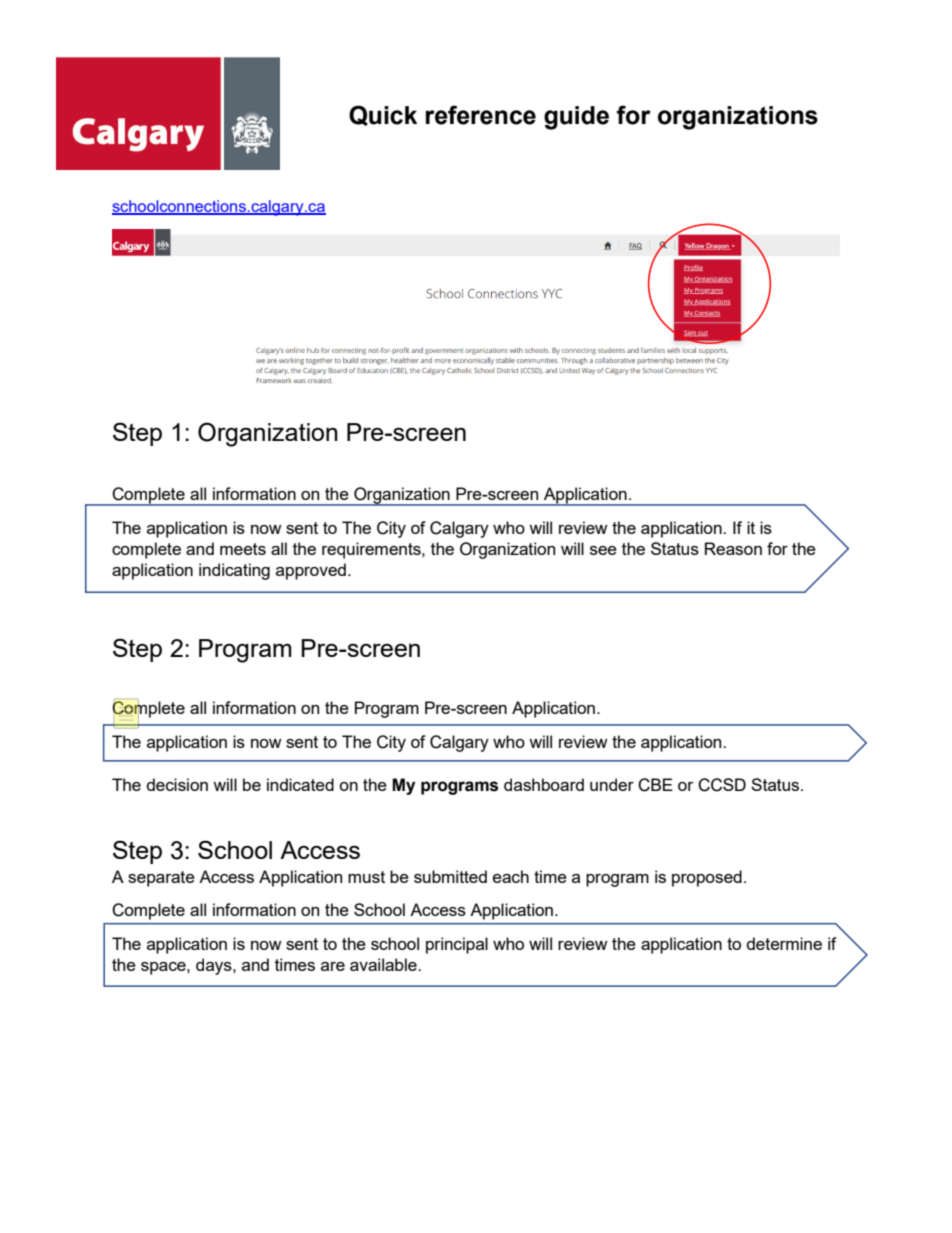 This screenshot has width=952, height=1233. What do you see at coordinates (655, 785) in the screenshot?
I see `CBE` at bounding box center [655, 785].
